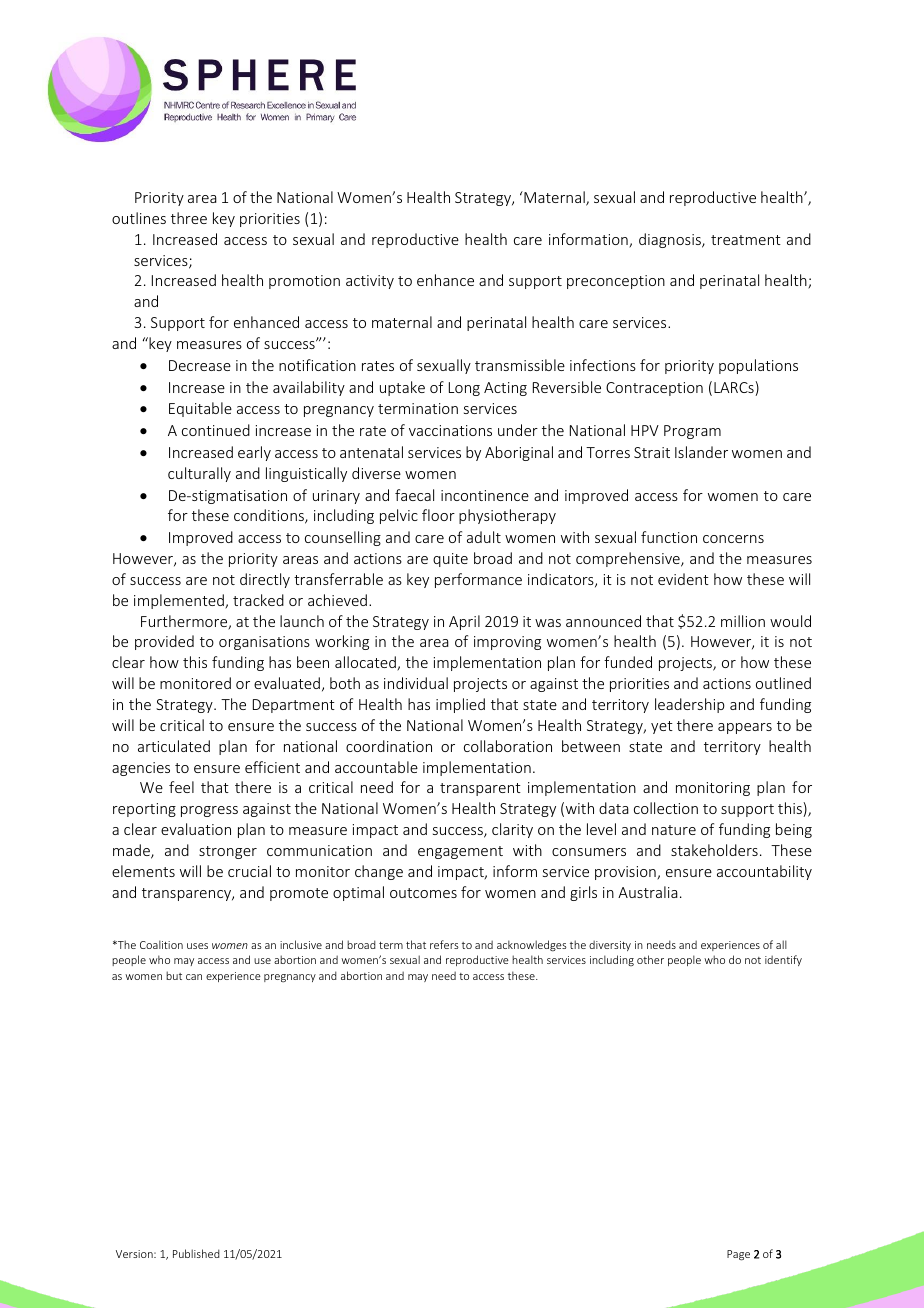 Image resolution: width=924 pixels, height=1308 pixels. Describe the element at coordinates (196, 1253) in the screenshot. I see `Published` at that location.
